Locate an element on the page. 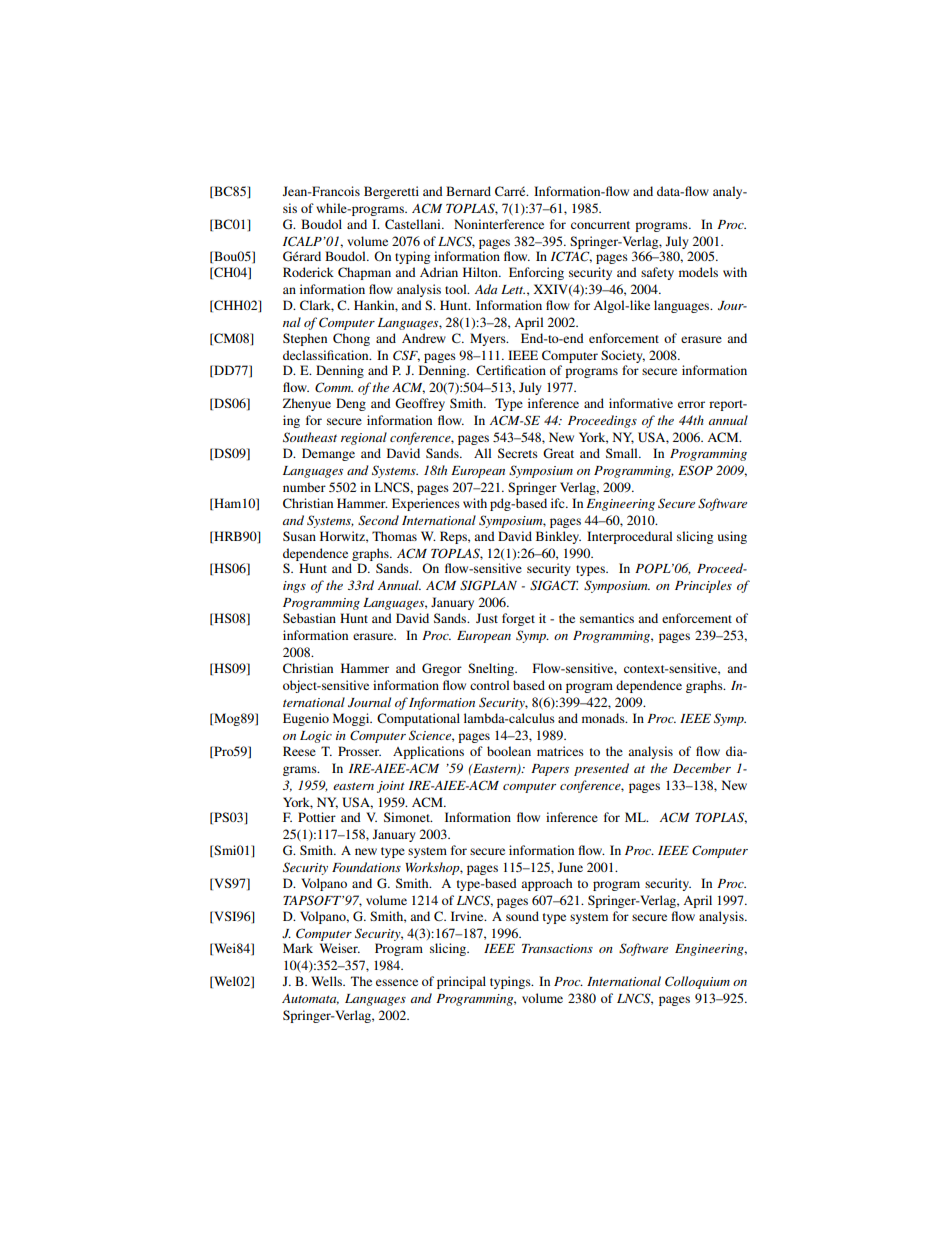  Principles is located at coordinates (703, 586).
